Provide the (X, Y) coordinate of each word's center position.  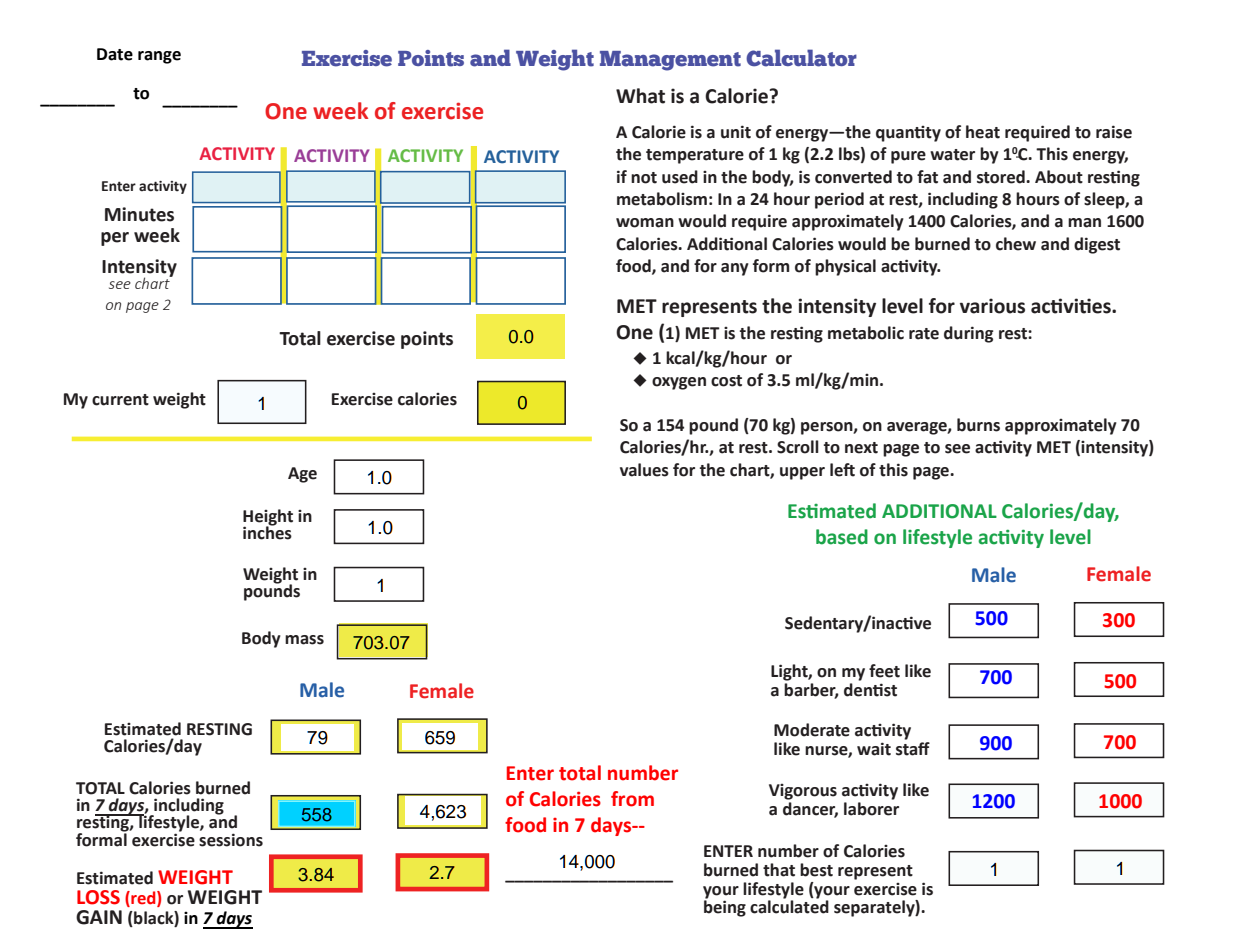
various (992, 306)
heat (983, 132)
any (735, 269)
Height (268, 518)
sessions (231, 840)
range (159, 57)
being (725, 907)
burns (978, 425)
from (632, 799)
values (644, 470)
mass (304, 640)
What (640, 96)
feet (884, 671)
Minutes (139, 214)
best (816, 870)
